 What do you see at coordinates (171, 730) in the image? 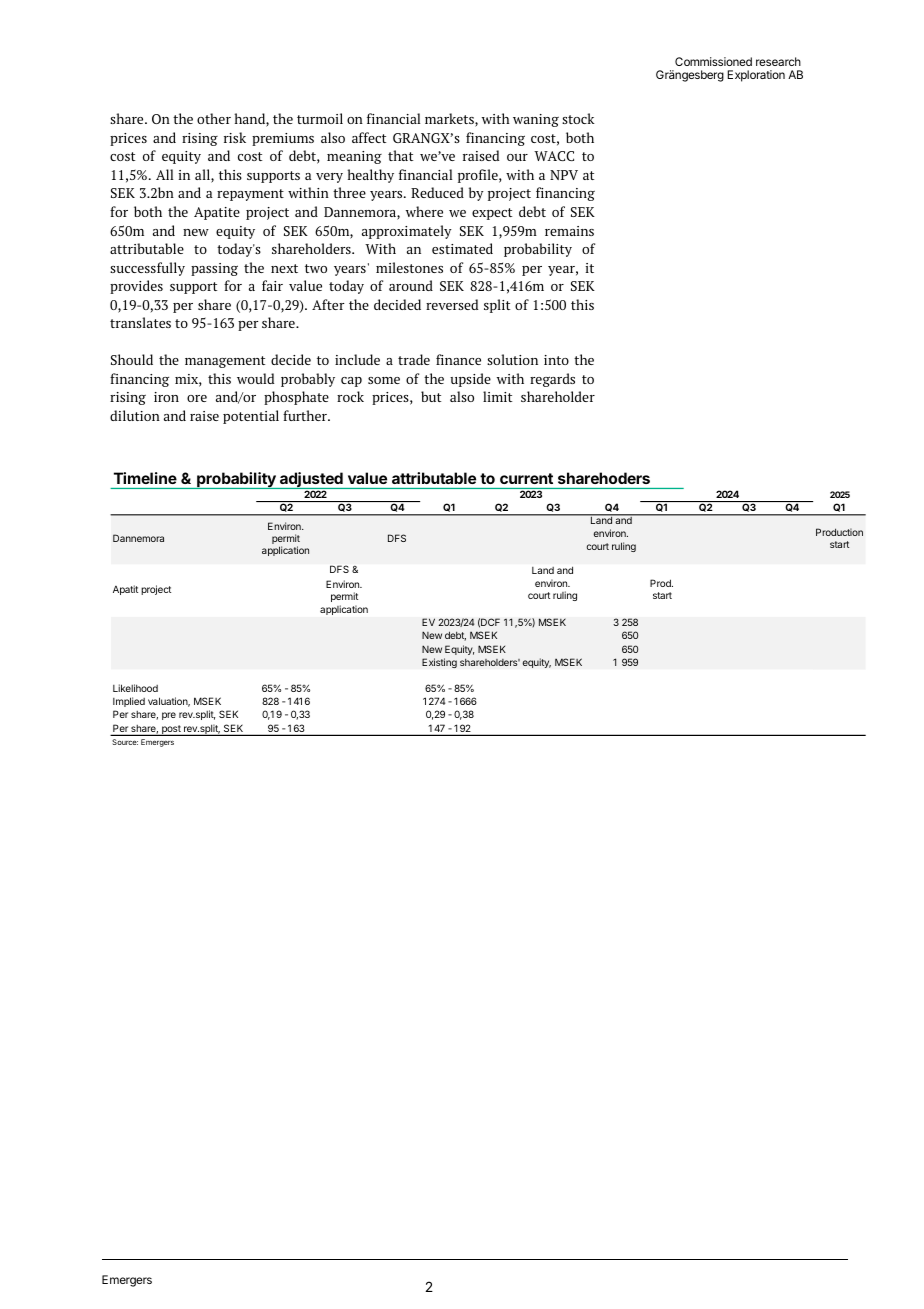
I see `post` at bounding box center [171, 730].
